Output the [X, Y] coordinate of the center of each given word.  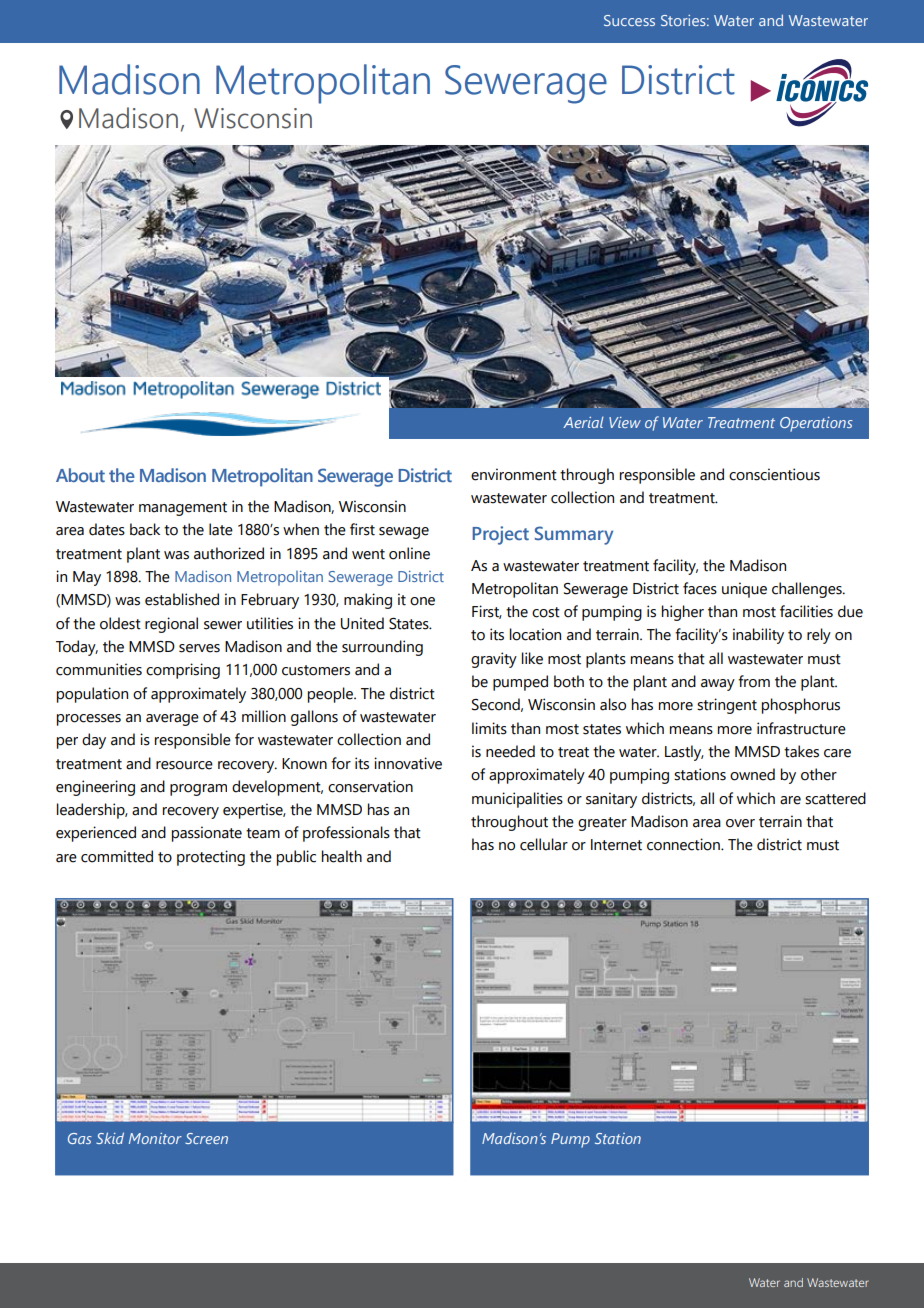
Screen [206, 1138]
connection [684, 844]
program [198, 790]
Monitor [155, 1138]
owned [752, 774]
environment [514, 474]
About [80, 475]
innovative [408, 763]
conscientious [774, 474]
